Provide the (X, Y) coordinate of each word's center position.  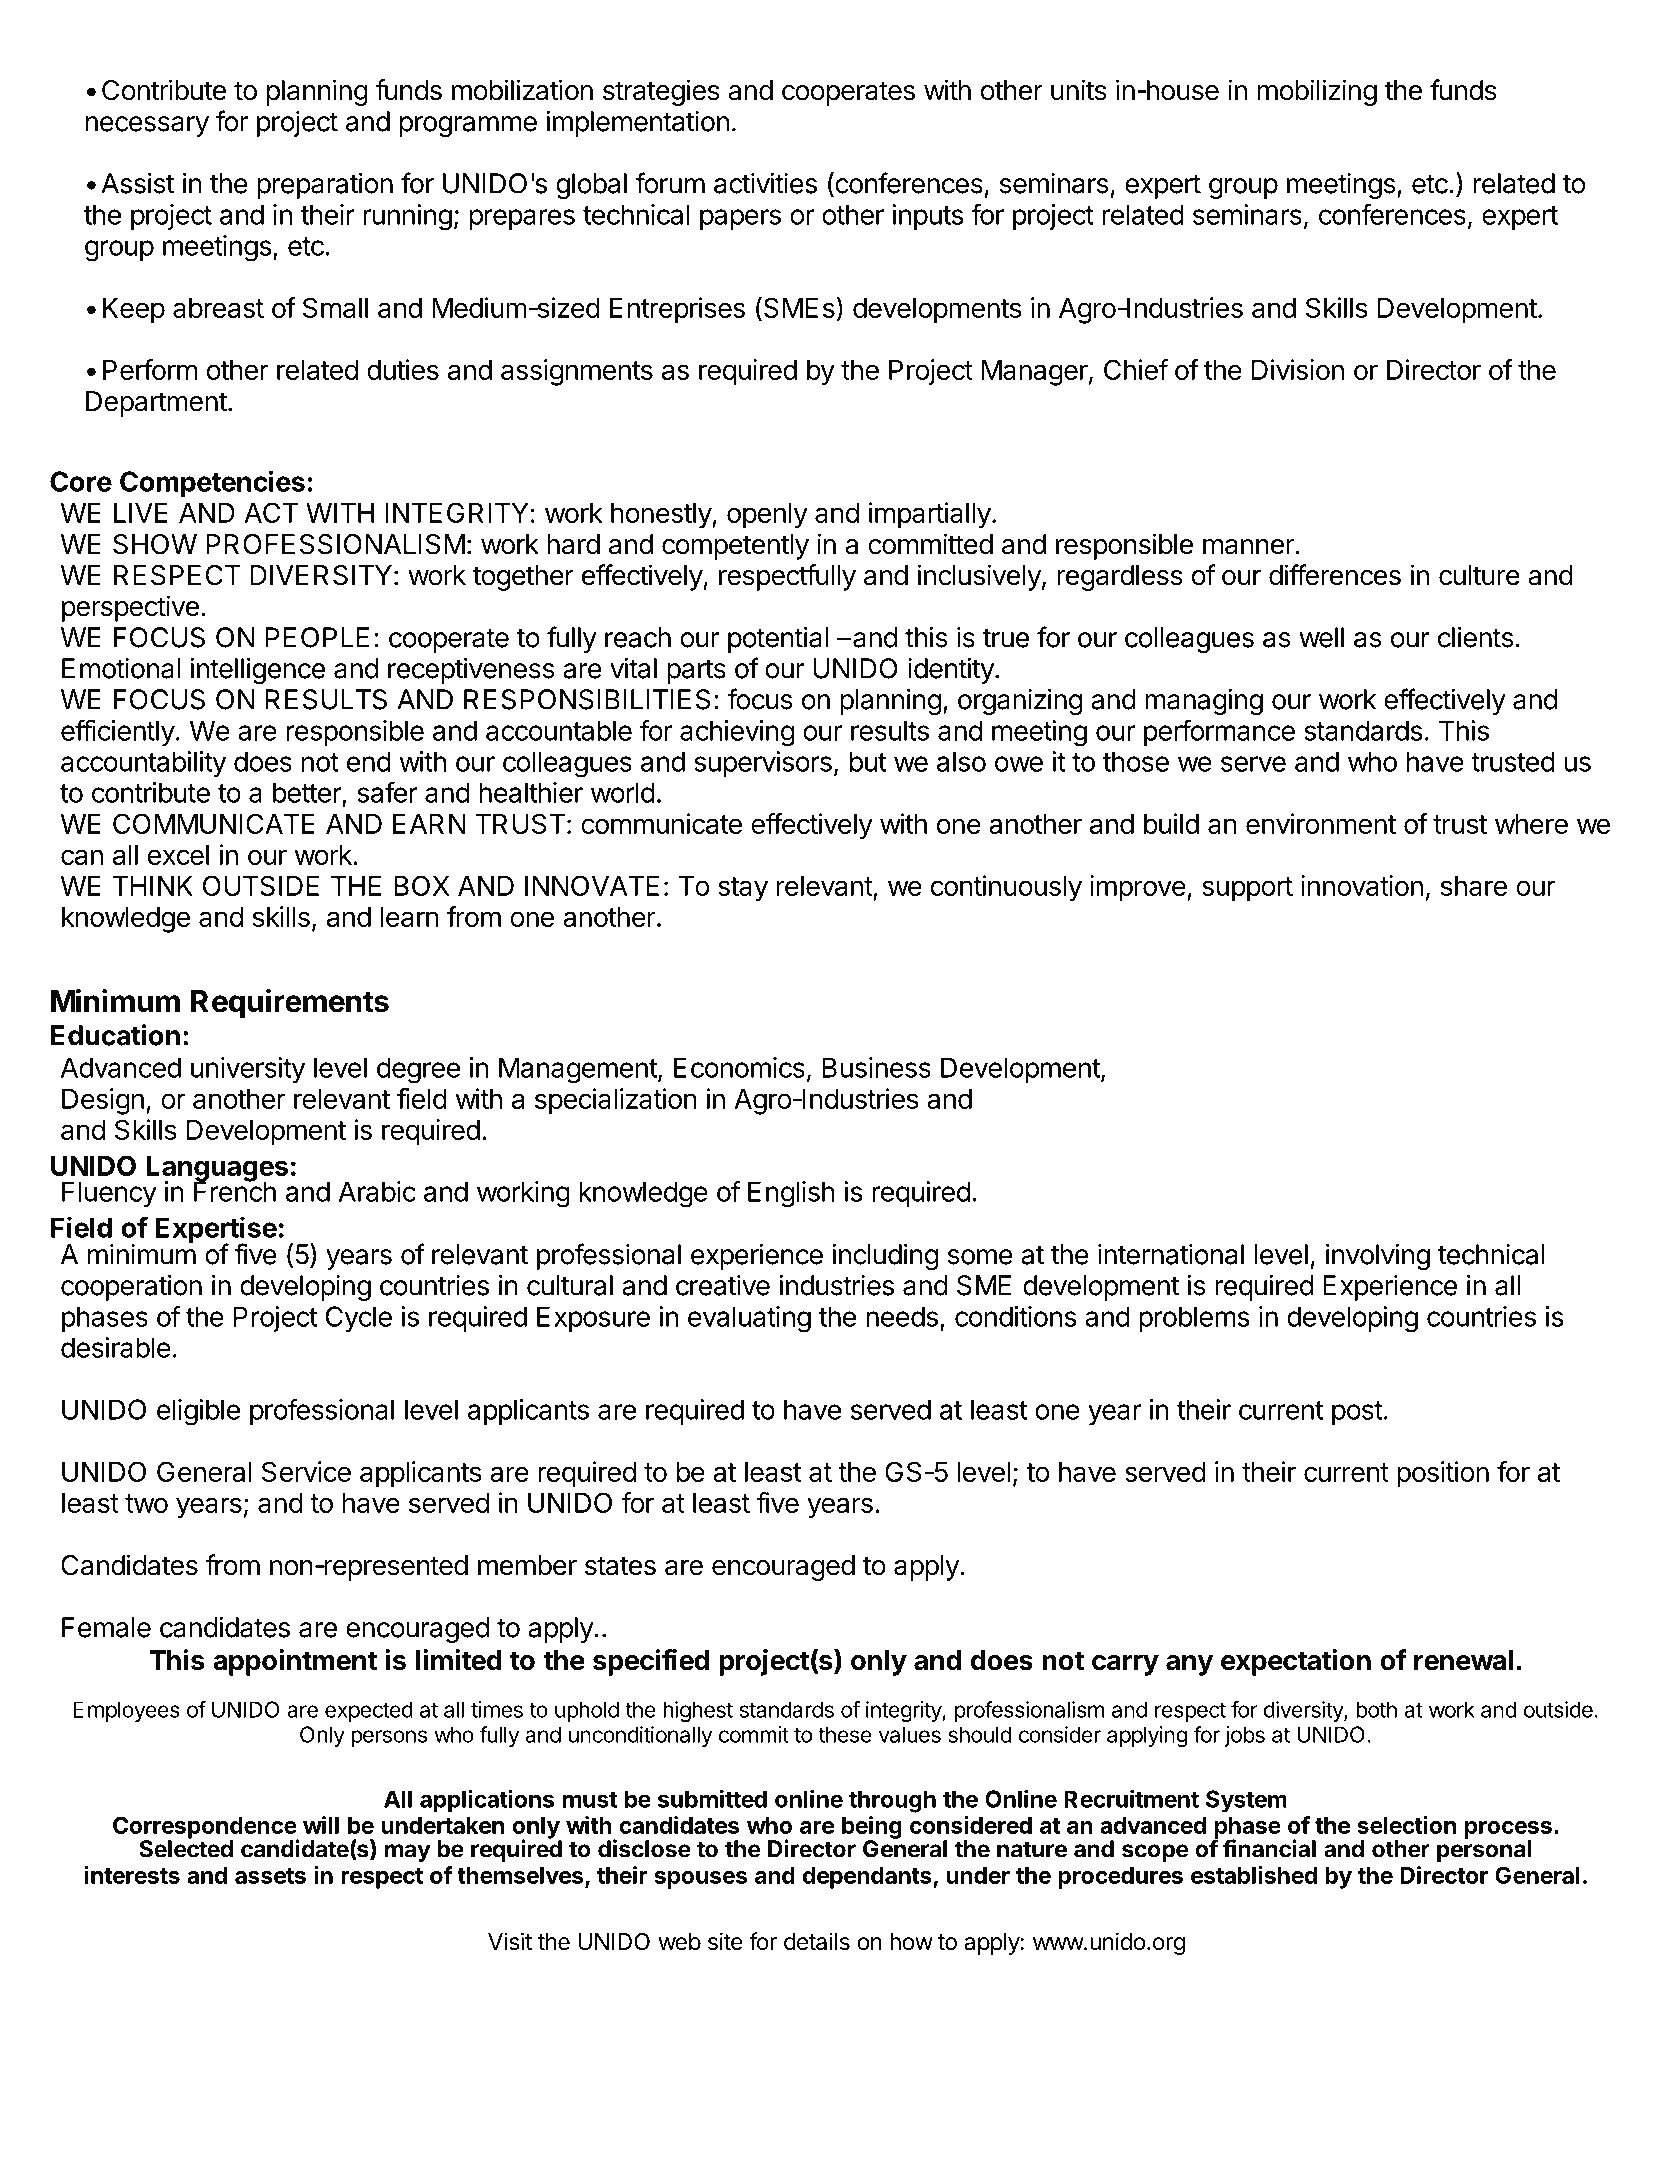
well (1321, 637)
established (1254, 1875)
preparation (325, 186)
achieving (737, 733)
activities (765, 183)
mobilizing (1317, 92)
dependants (868, 1878)
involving (1378, 1257)
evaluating (749, 1319)
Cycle (359, 1319)
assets (270, 1876)
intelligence (257, 671)
